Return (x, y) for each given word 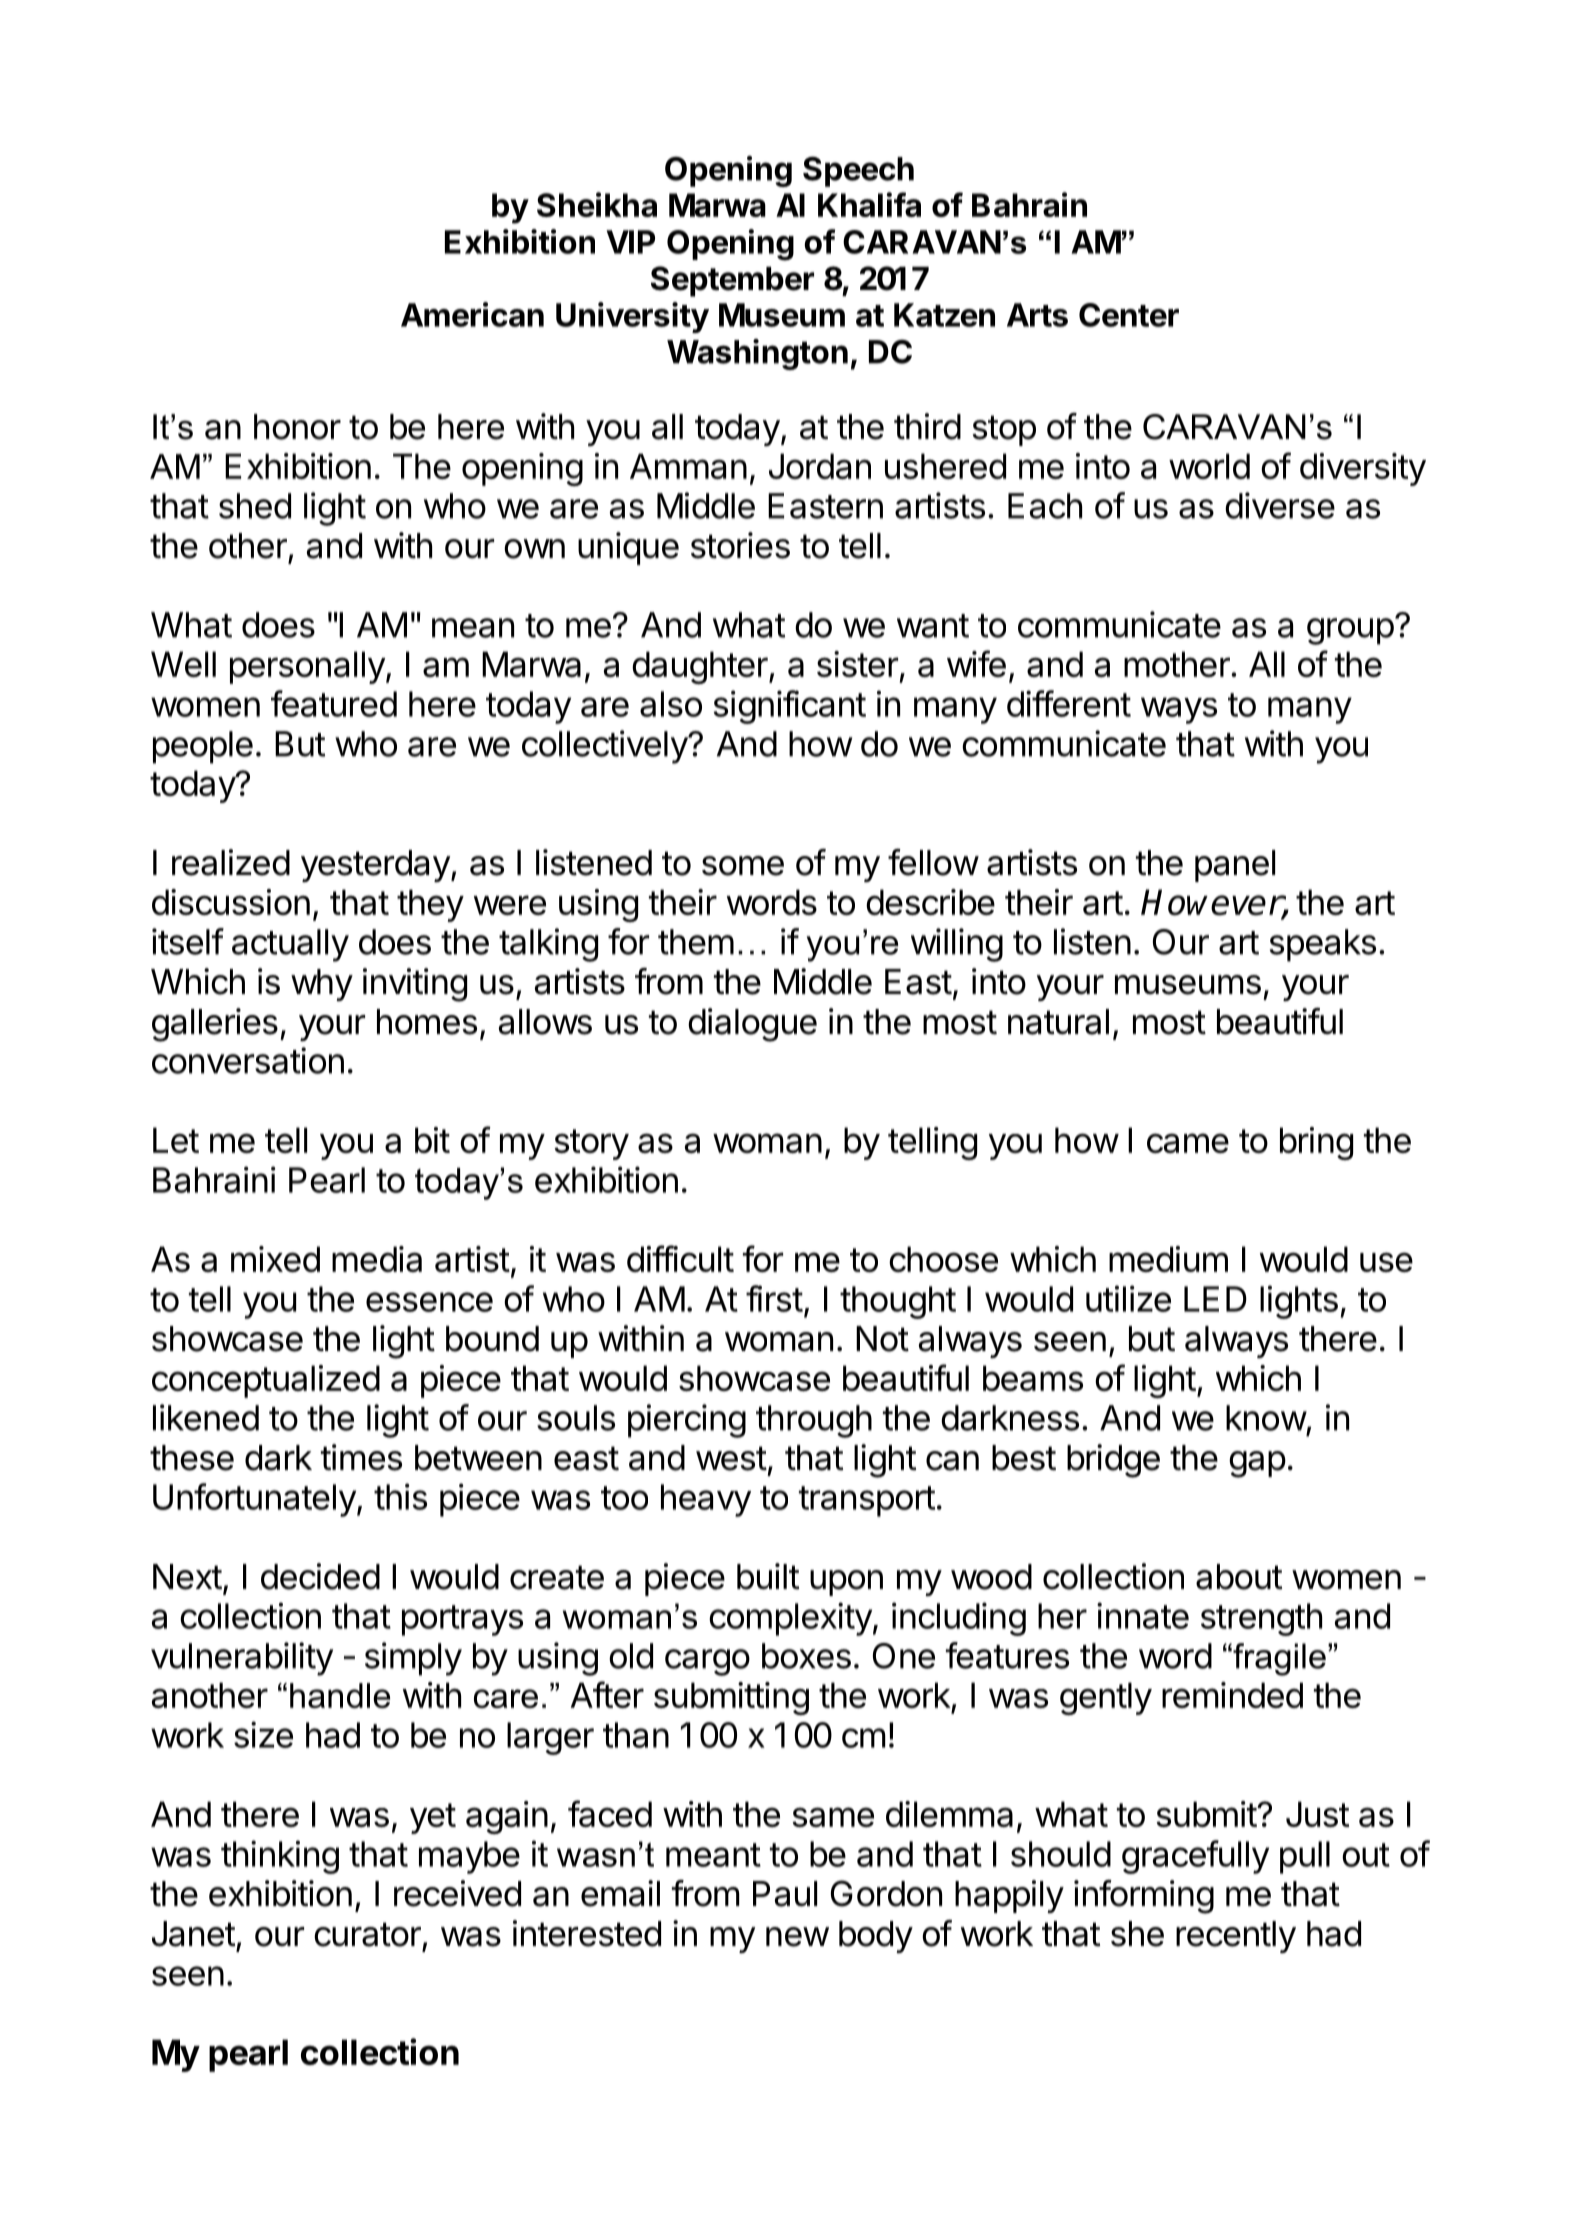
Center (1129, 315)
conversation (248, 1060)
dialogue (752, 1025)
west (731, 1458)
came (1188, 1143)
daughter (700, 667)
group (1350, 631)
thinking (280, 1857)
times (361, 1457)
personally (308, 667)
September (732, 281)
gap (1257, 1464)
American (472, 314)
